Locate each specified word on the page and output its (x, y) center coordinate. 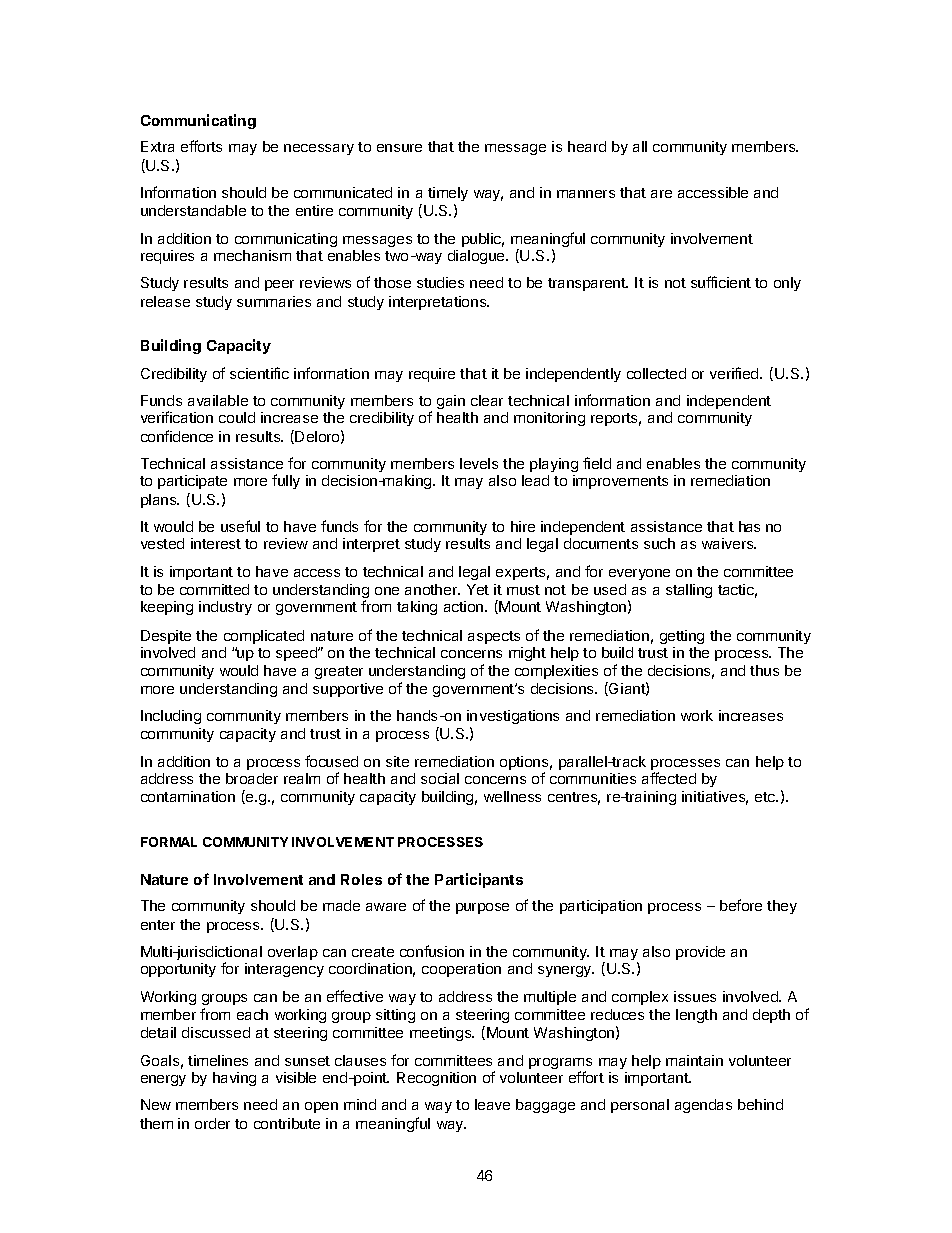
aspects (494, 637)
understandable (193, 210)
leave (492, 1104)
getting (682, 637)
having (234, 1079)
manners (586, 194)
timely (448, 194)
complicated (264, 637)
